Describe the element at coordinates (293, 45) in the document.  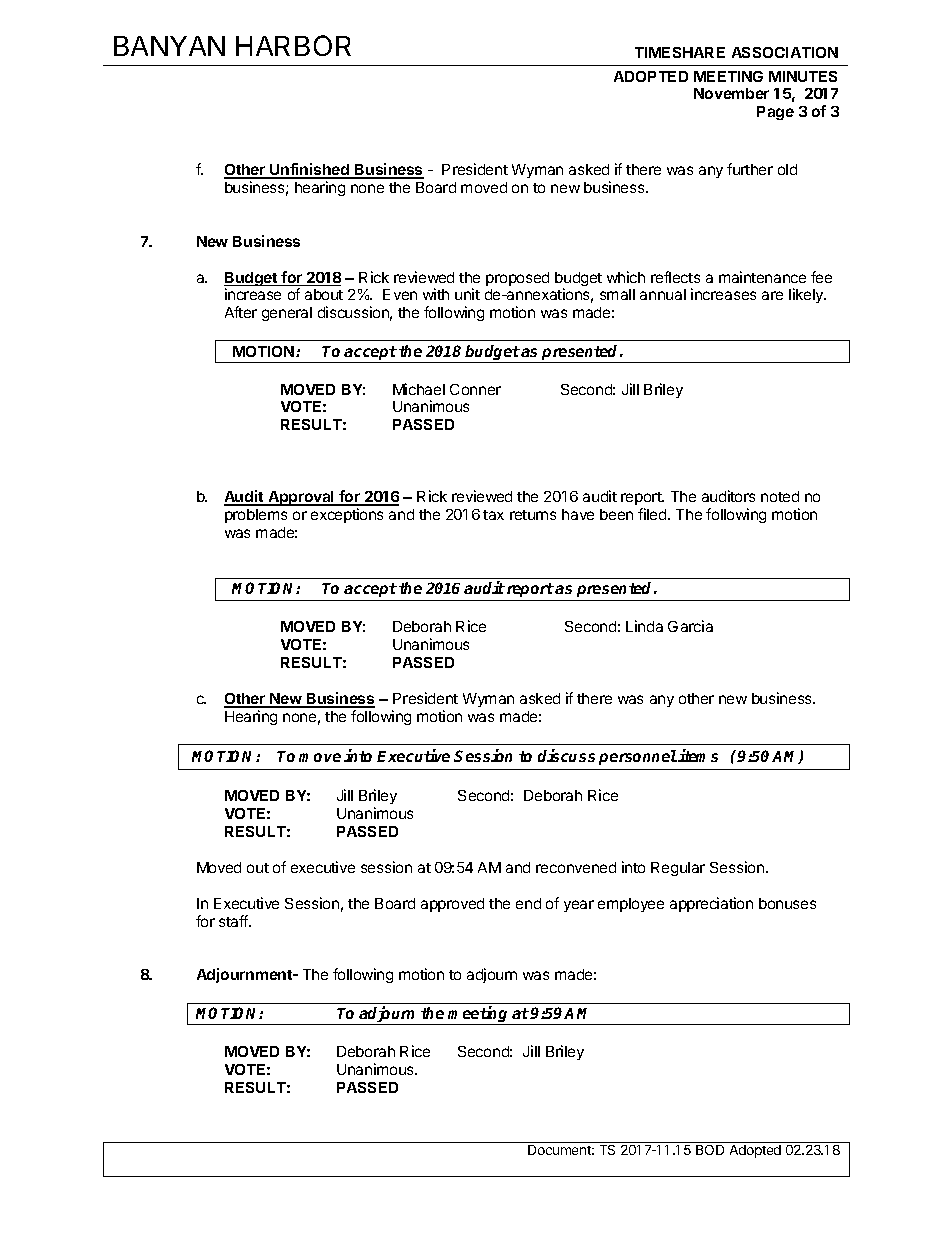
I see `HARBOR` at that location.
